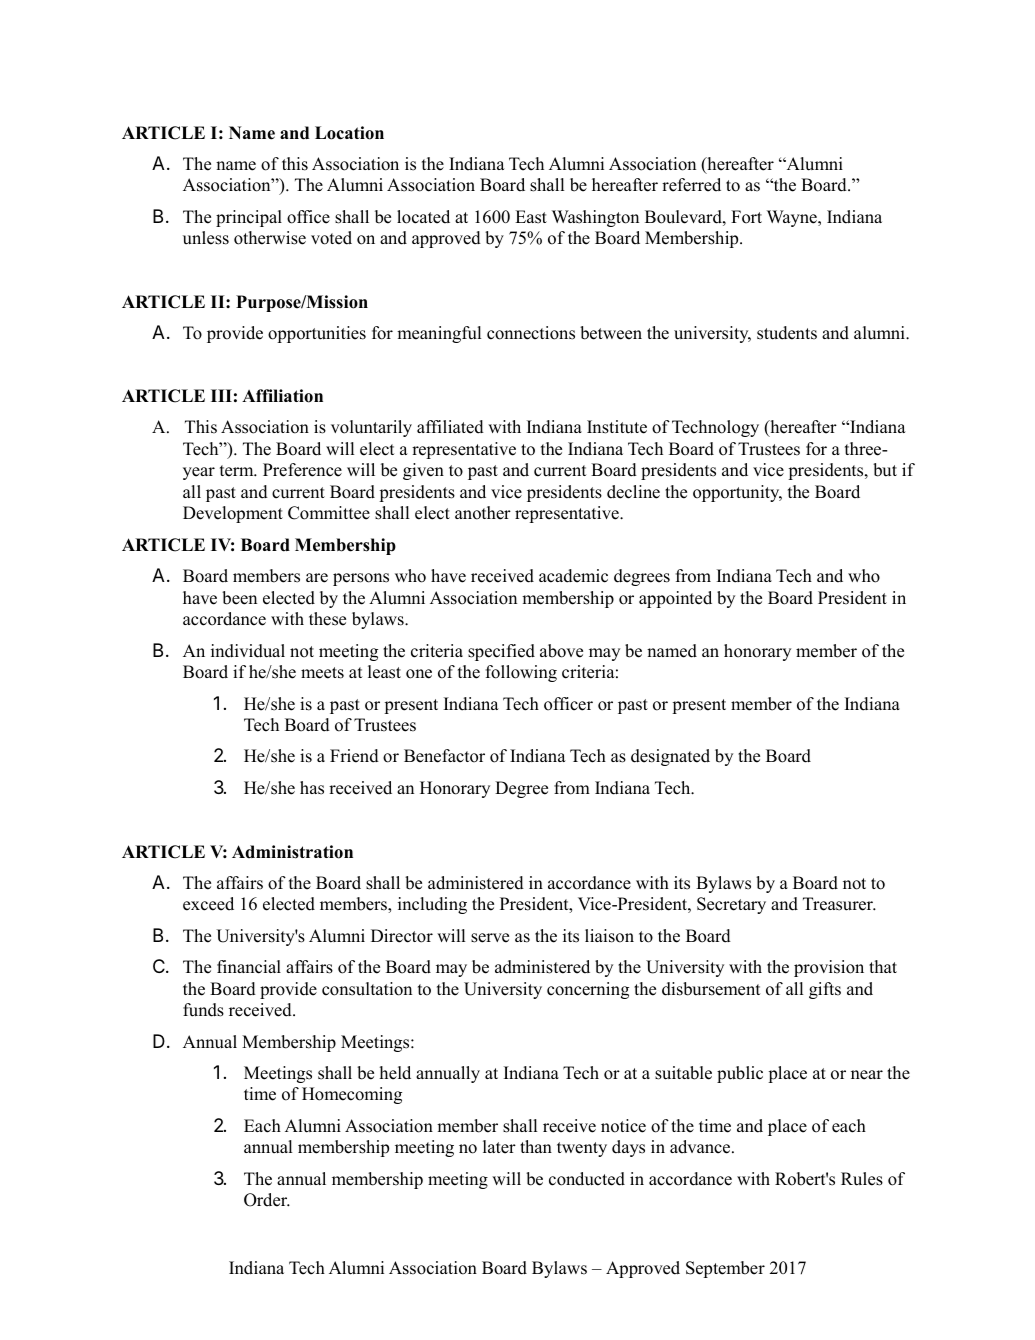 Image resolution: width=1035 pixels, height=1340 pixels. I want to click on conducted, so click(587, 1179).
